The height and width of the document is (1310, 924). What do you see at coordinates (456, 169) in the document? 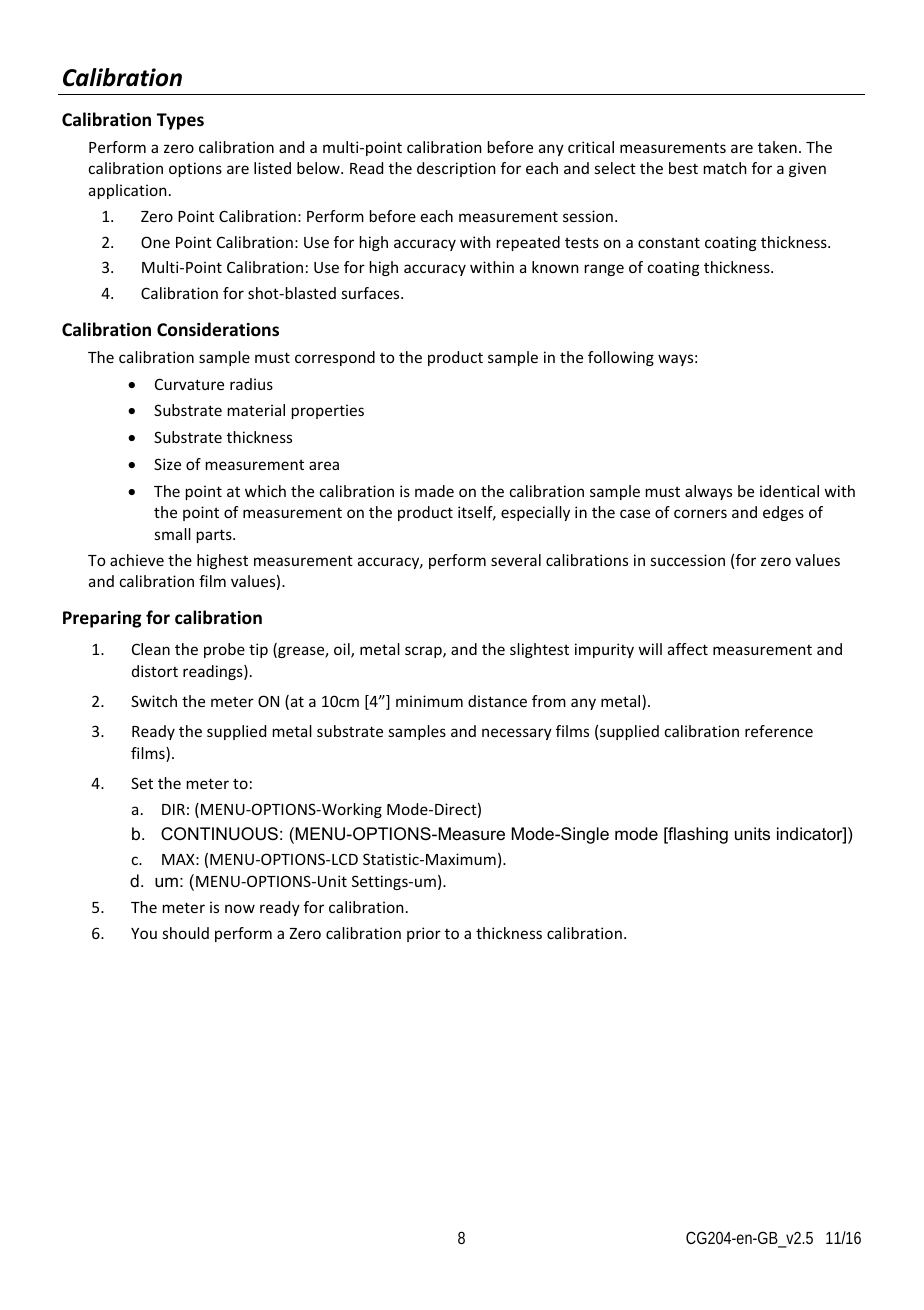
I see `description` at bounding box center [456, 169].
